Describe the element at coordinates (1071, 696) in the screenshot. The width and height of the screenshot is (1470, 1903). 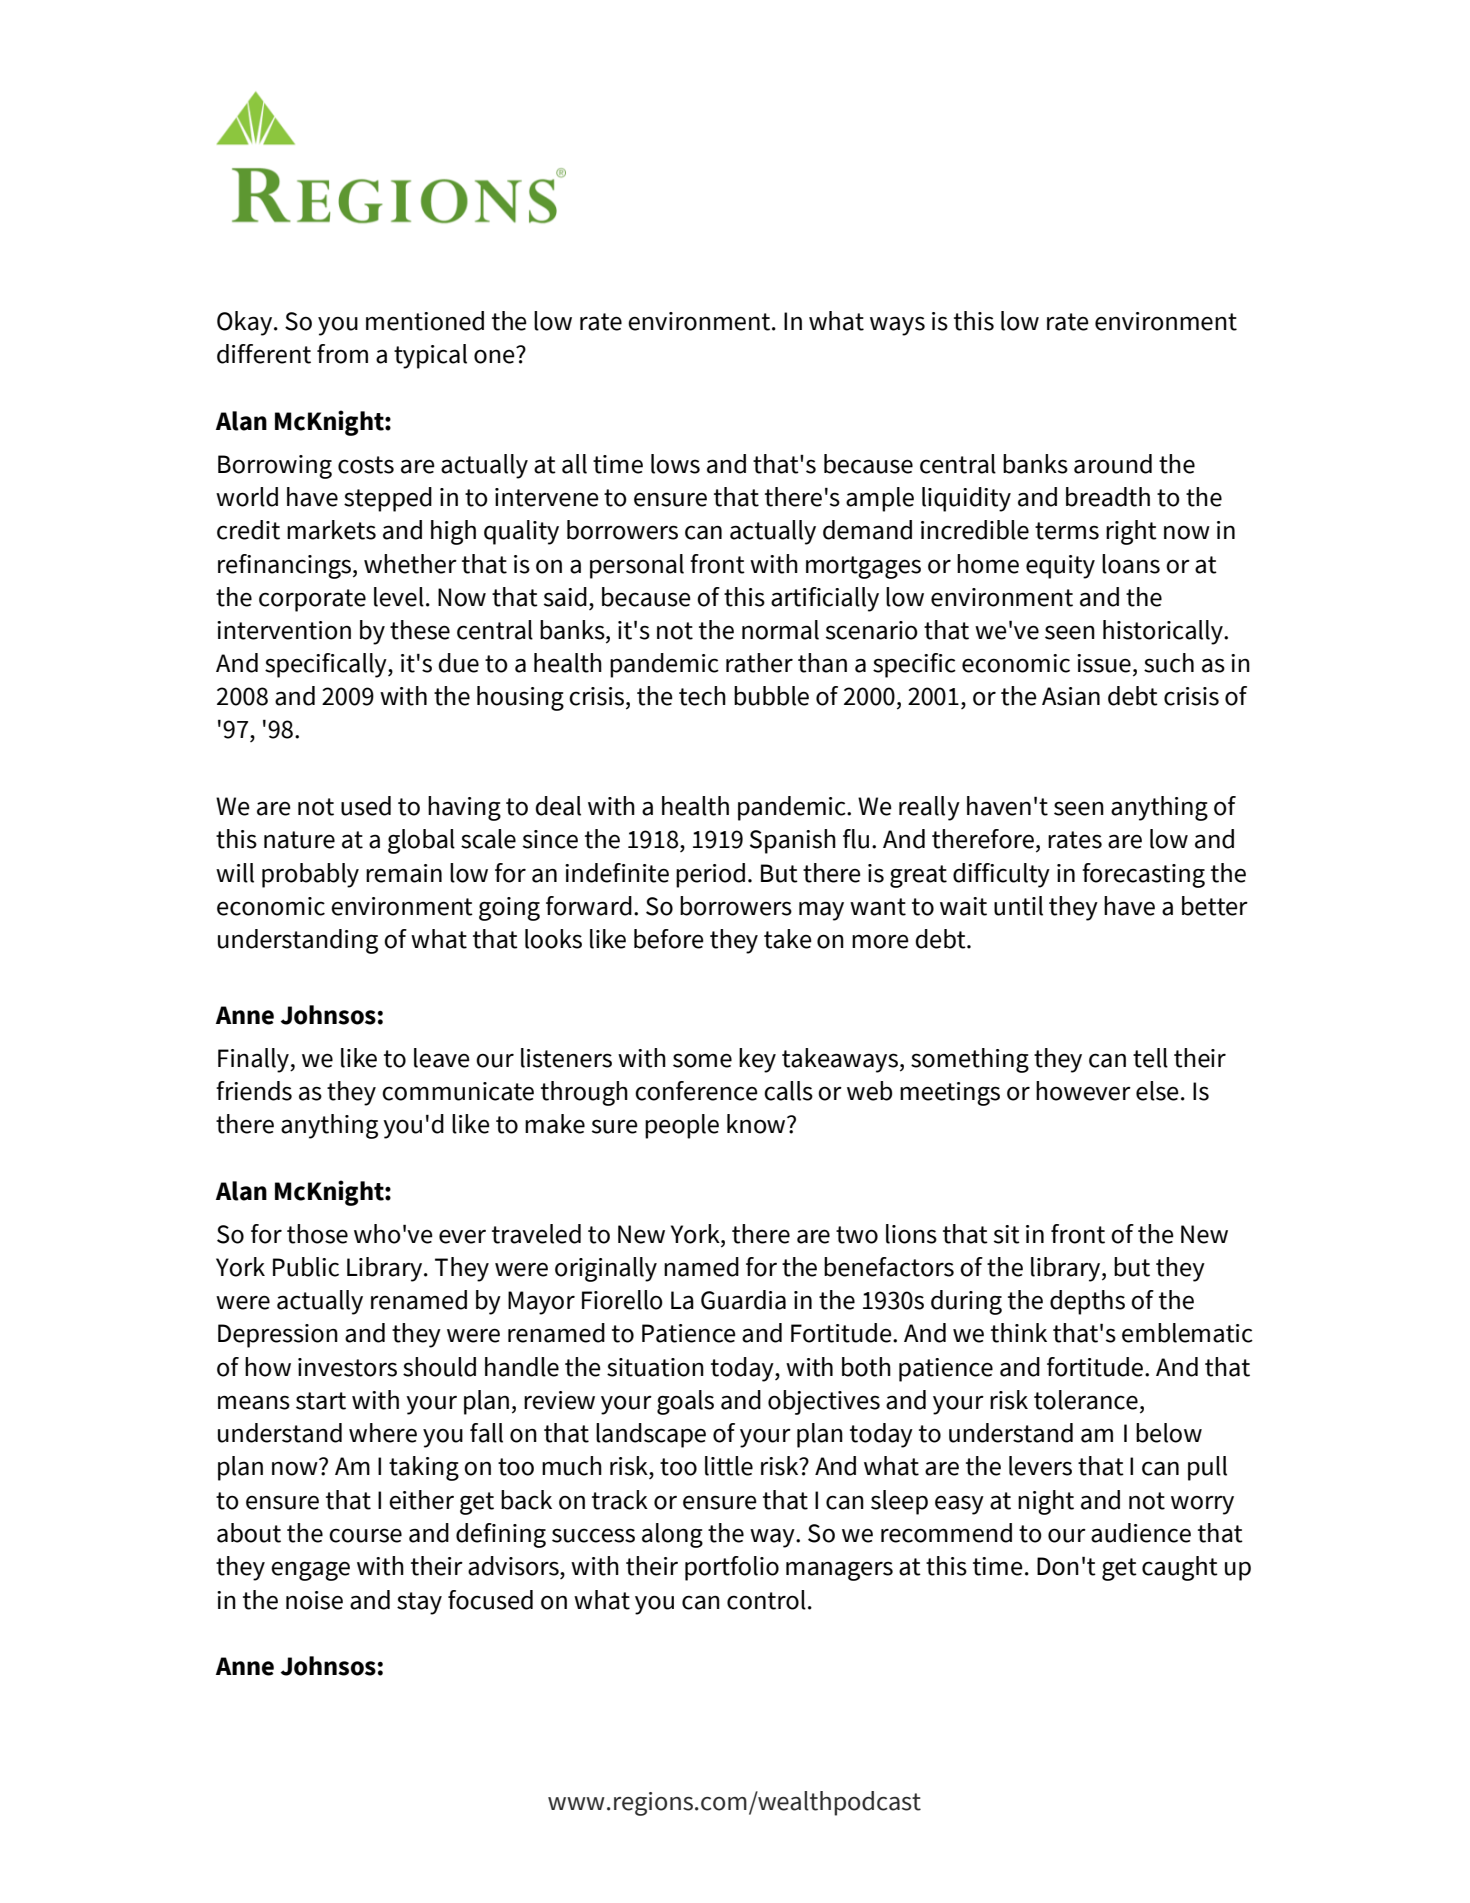
I see `Asian` at that location.
